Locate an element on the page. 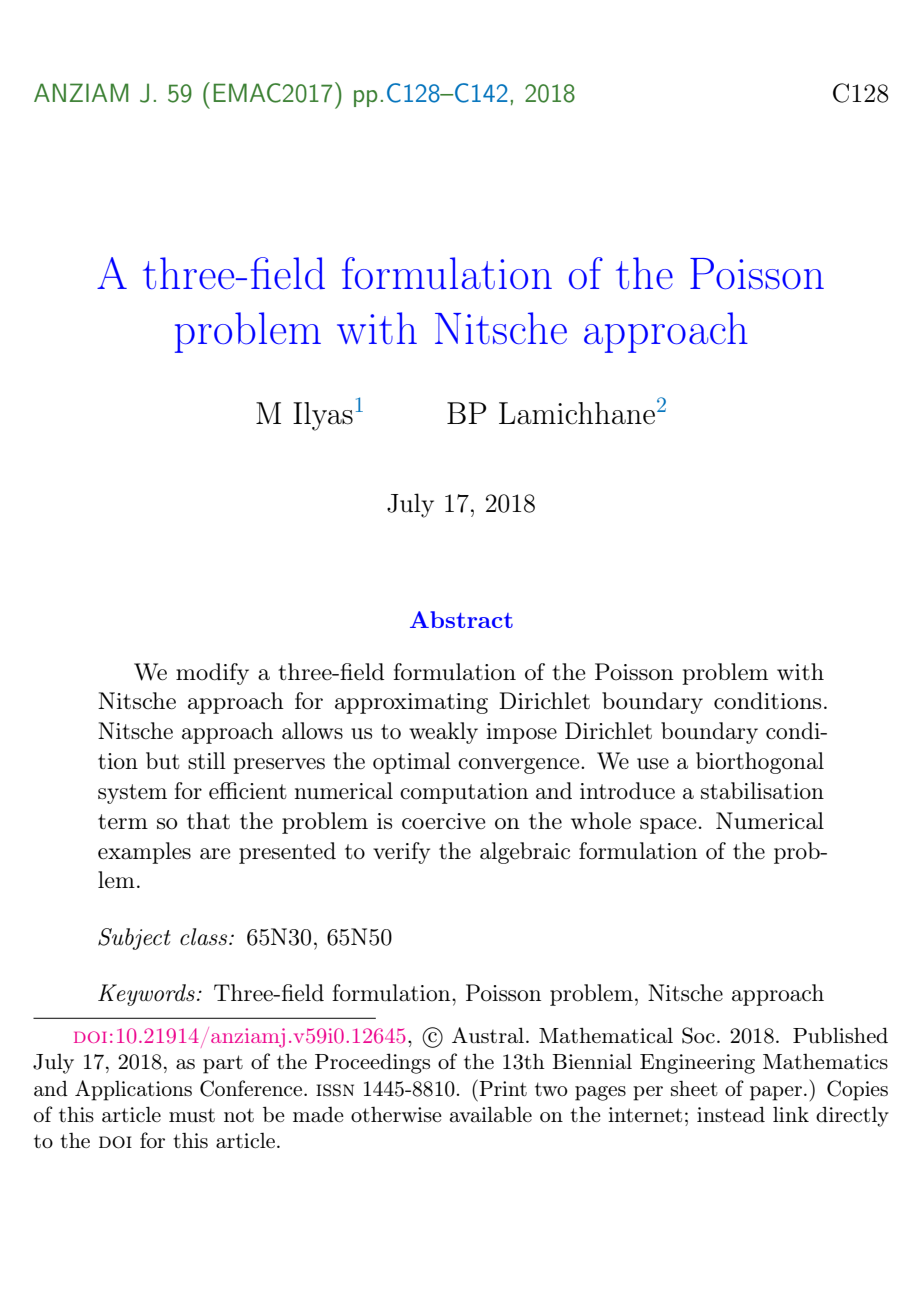 The width and height of the image is (924, 1311). must is located at coordinates (192, 1115).
